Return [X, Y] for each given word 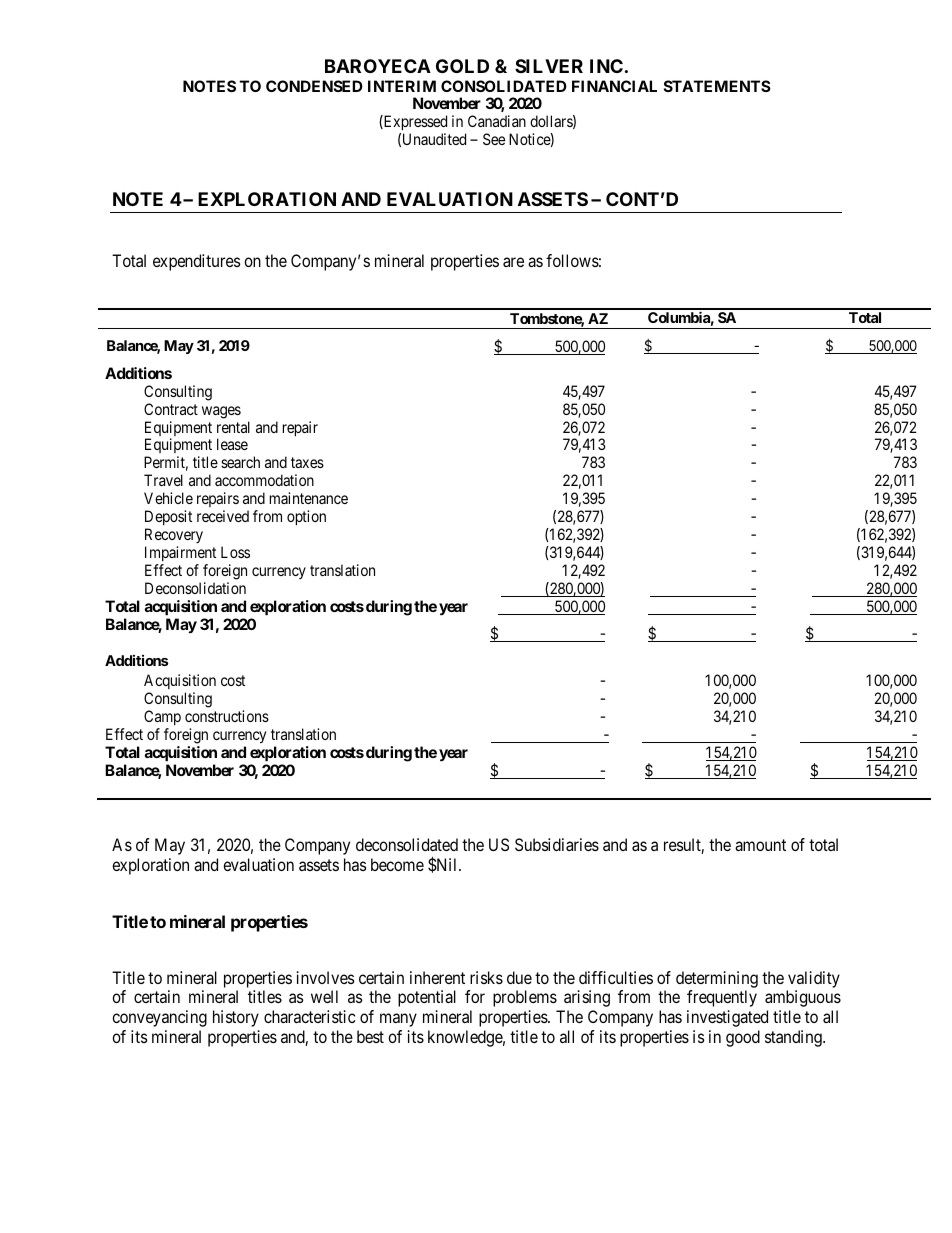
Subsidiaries [557, 844]
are [513, 262]
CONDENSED [314, 86]
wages [221, 412]
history [236, 1018]
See [494, 139]
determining [717, 979]
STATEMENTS [717, 86]
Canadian [497, 121]
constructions [227, 716]
